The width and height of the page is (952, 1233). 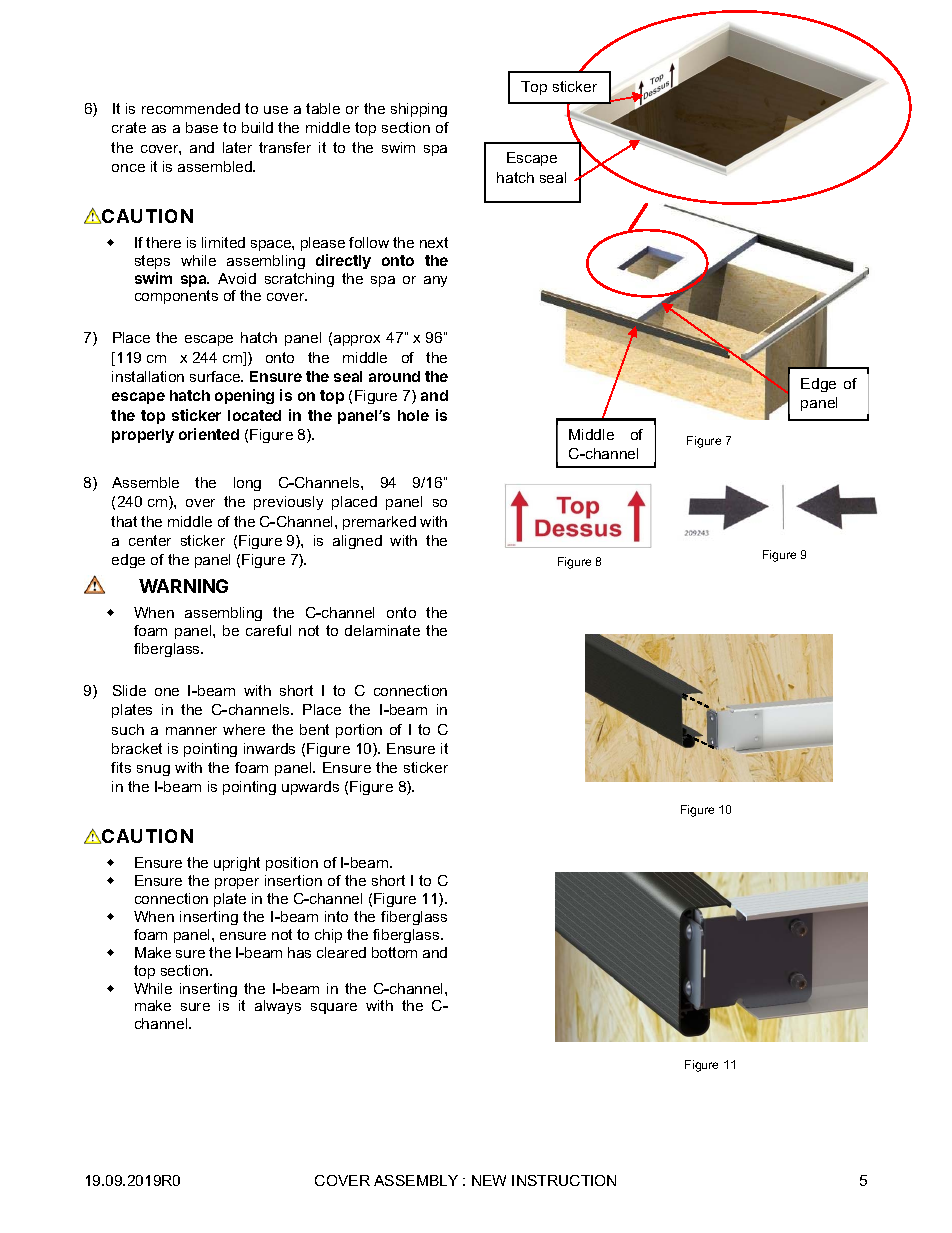 I want to click on into, so click(x=336, y=916).
